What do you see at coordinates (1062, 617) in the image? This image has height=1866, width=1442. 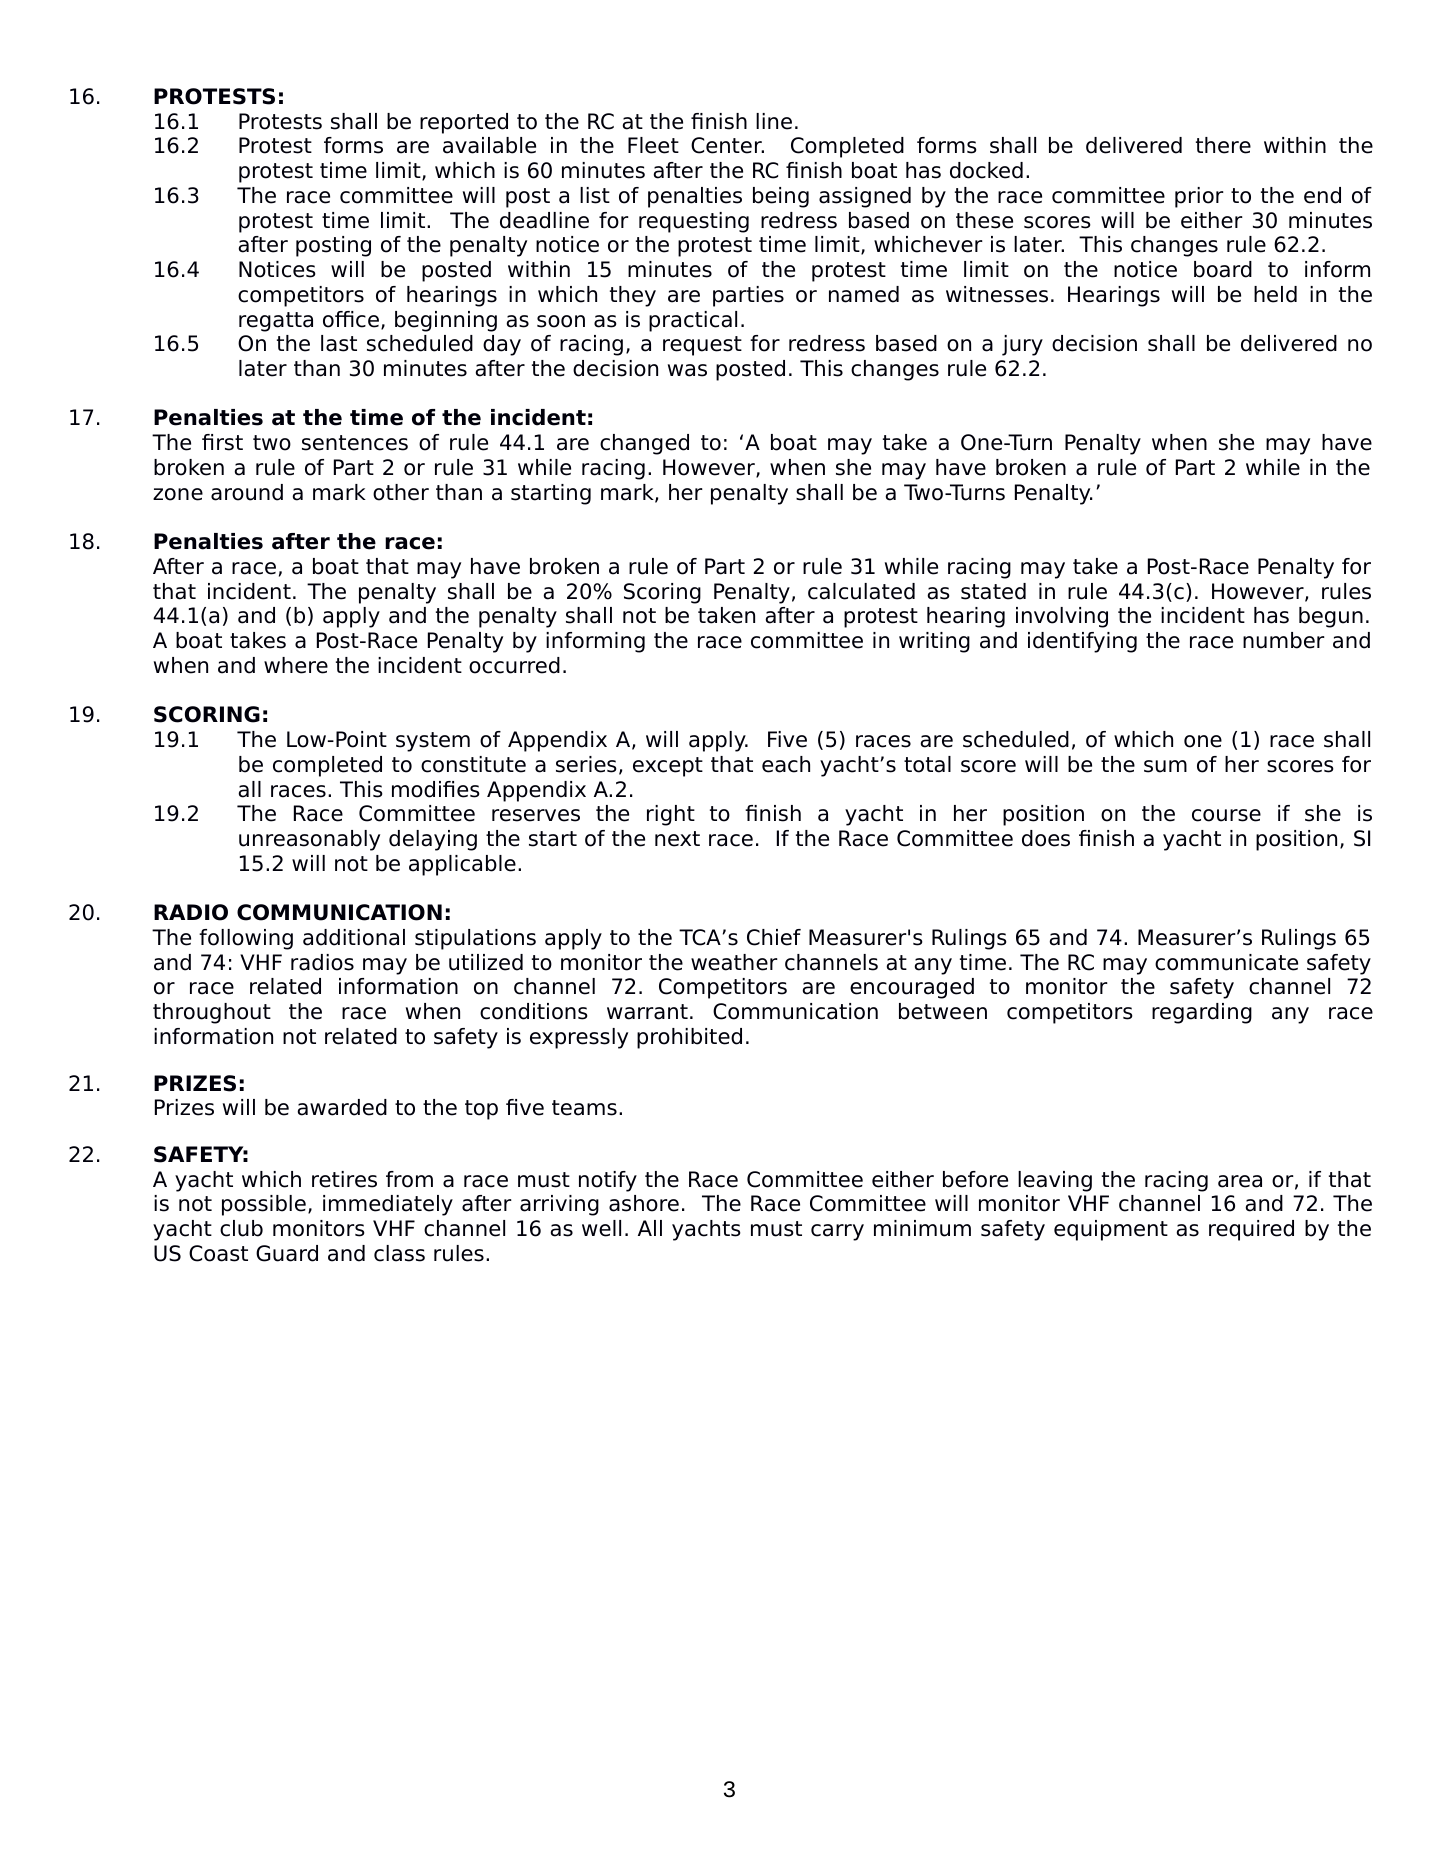 I see `involving` at bounding box center [1062, 617].
